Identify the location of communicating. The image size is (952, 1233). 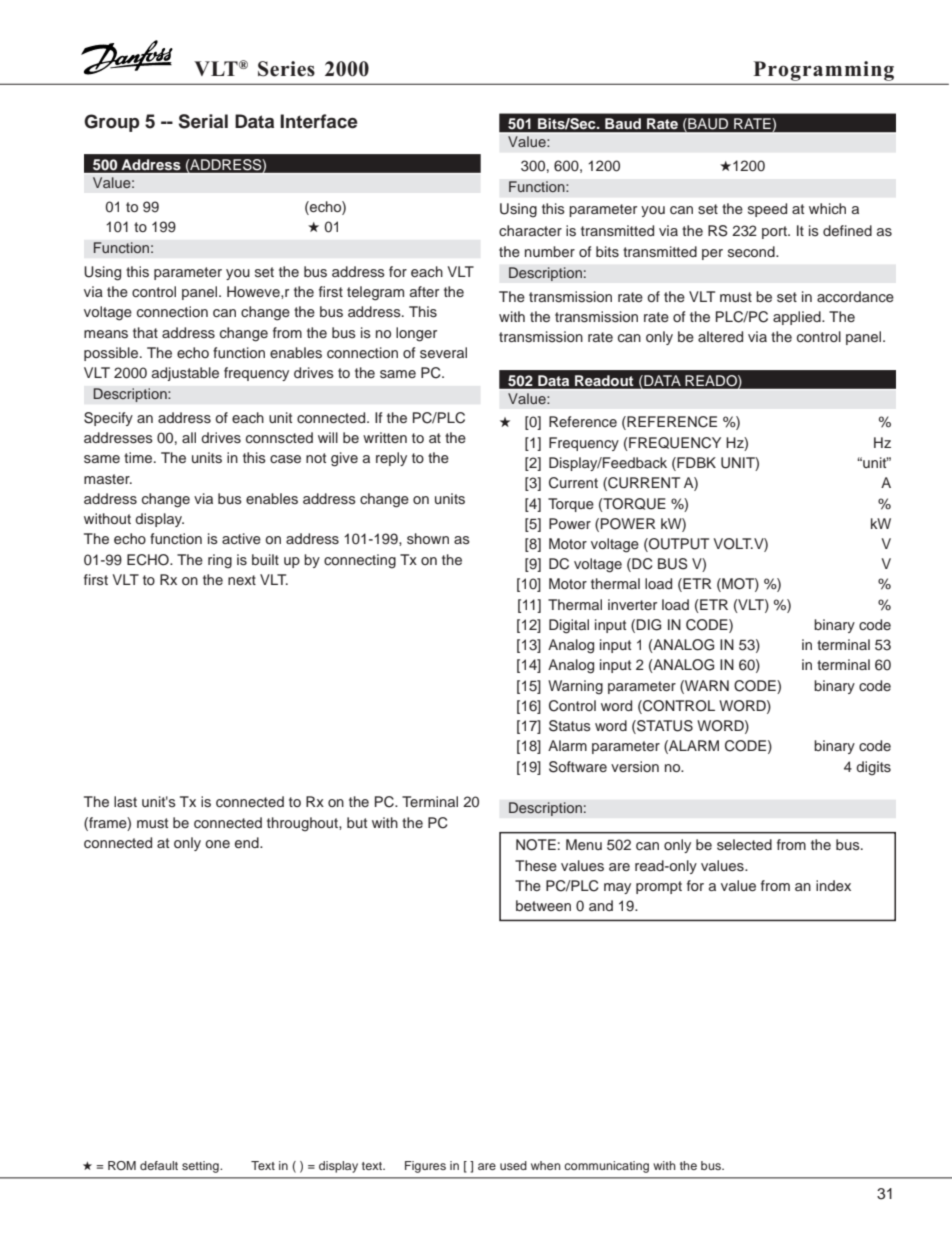
(606, 1167).
